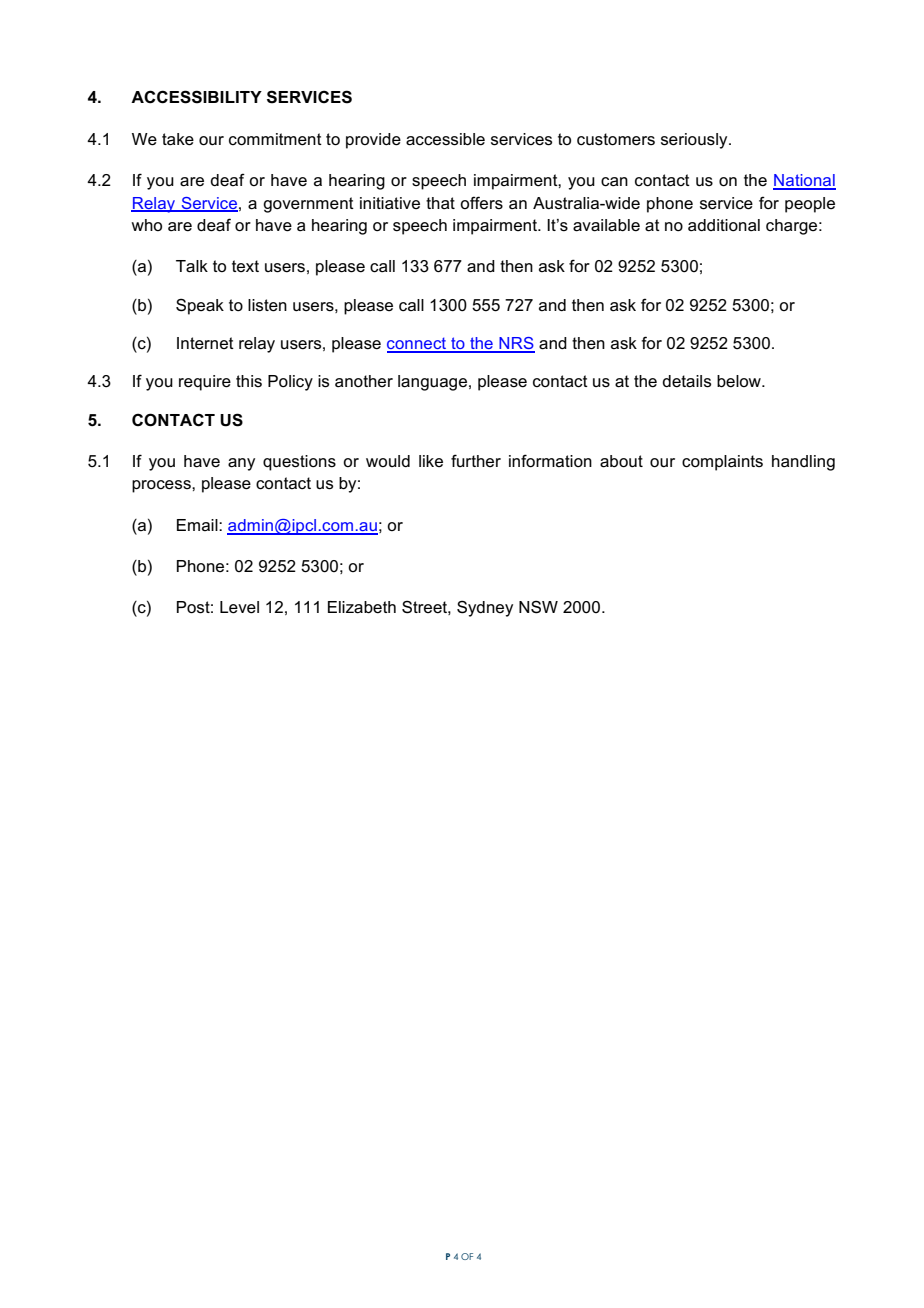  Describe the element at coordinates (485, 608) in the page. I see `Sydney` at that location.
